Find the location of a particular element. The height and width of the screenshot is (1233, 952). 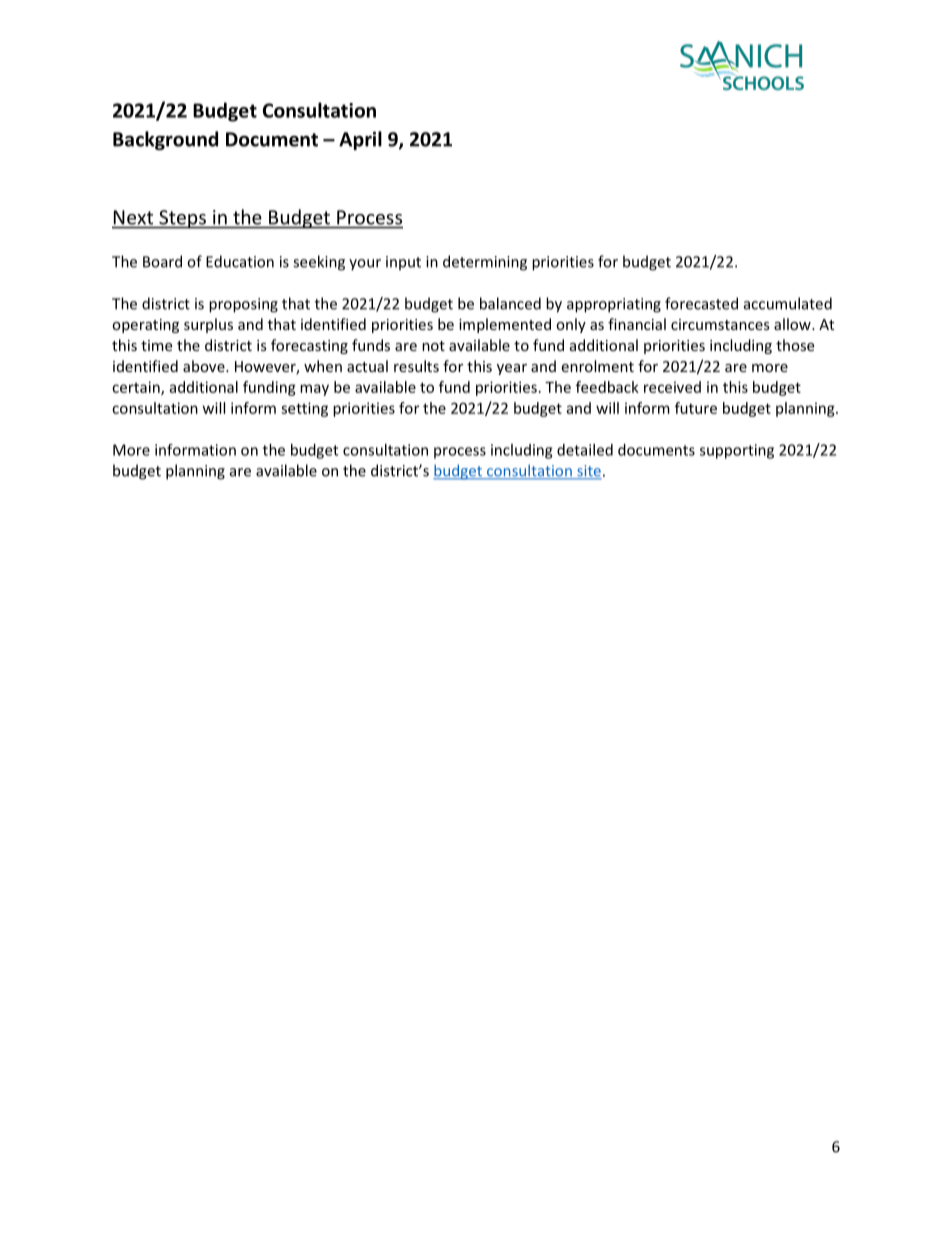

determining is located at coordinates (485, 263).
